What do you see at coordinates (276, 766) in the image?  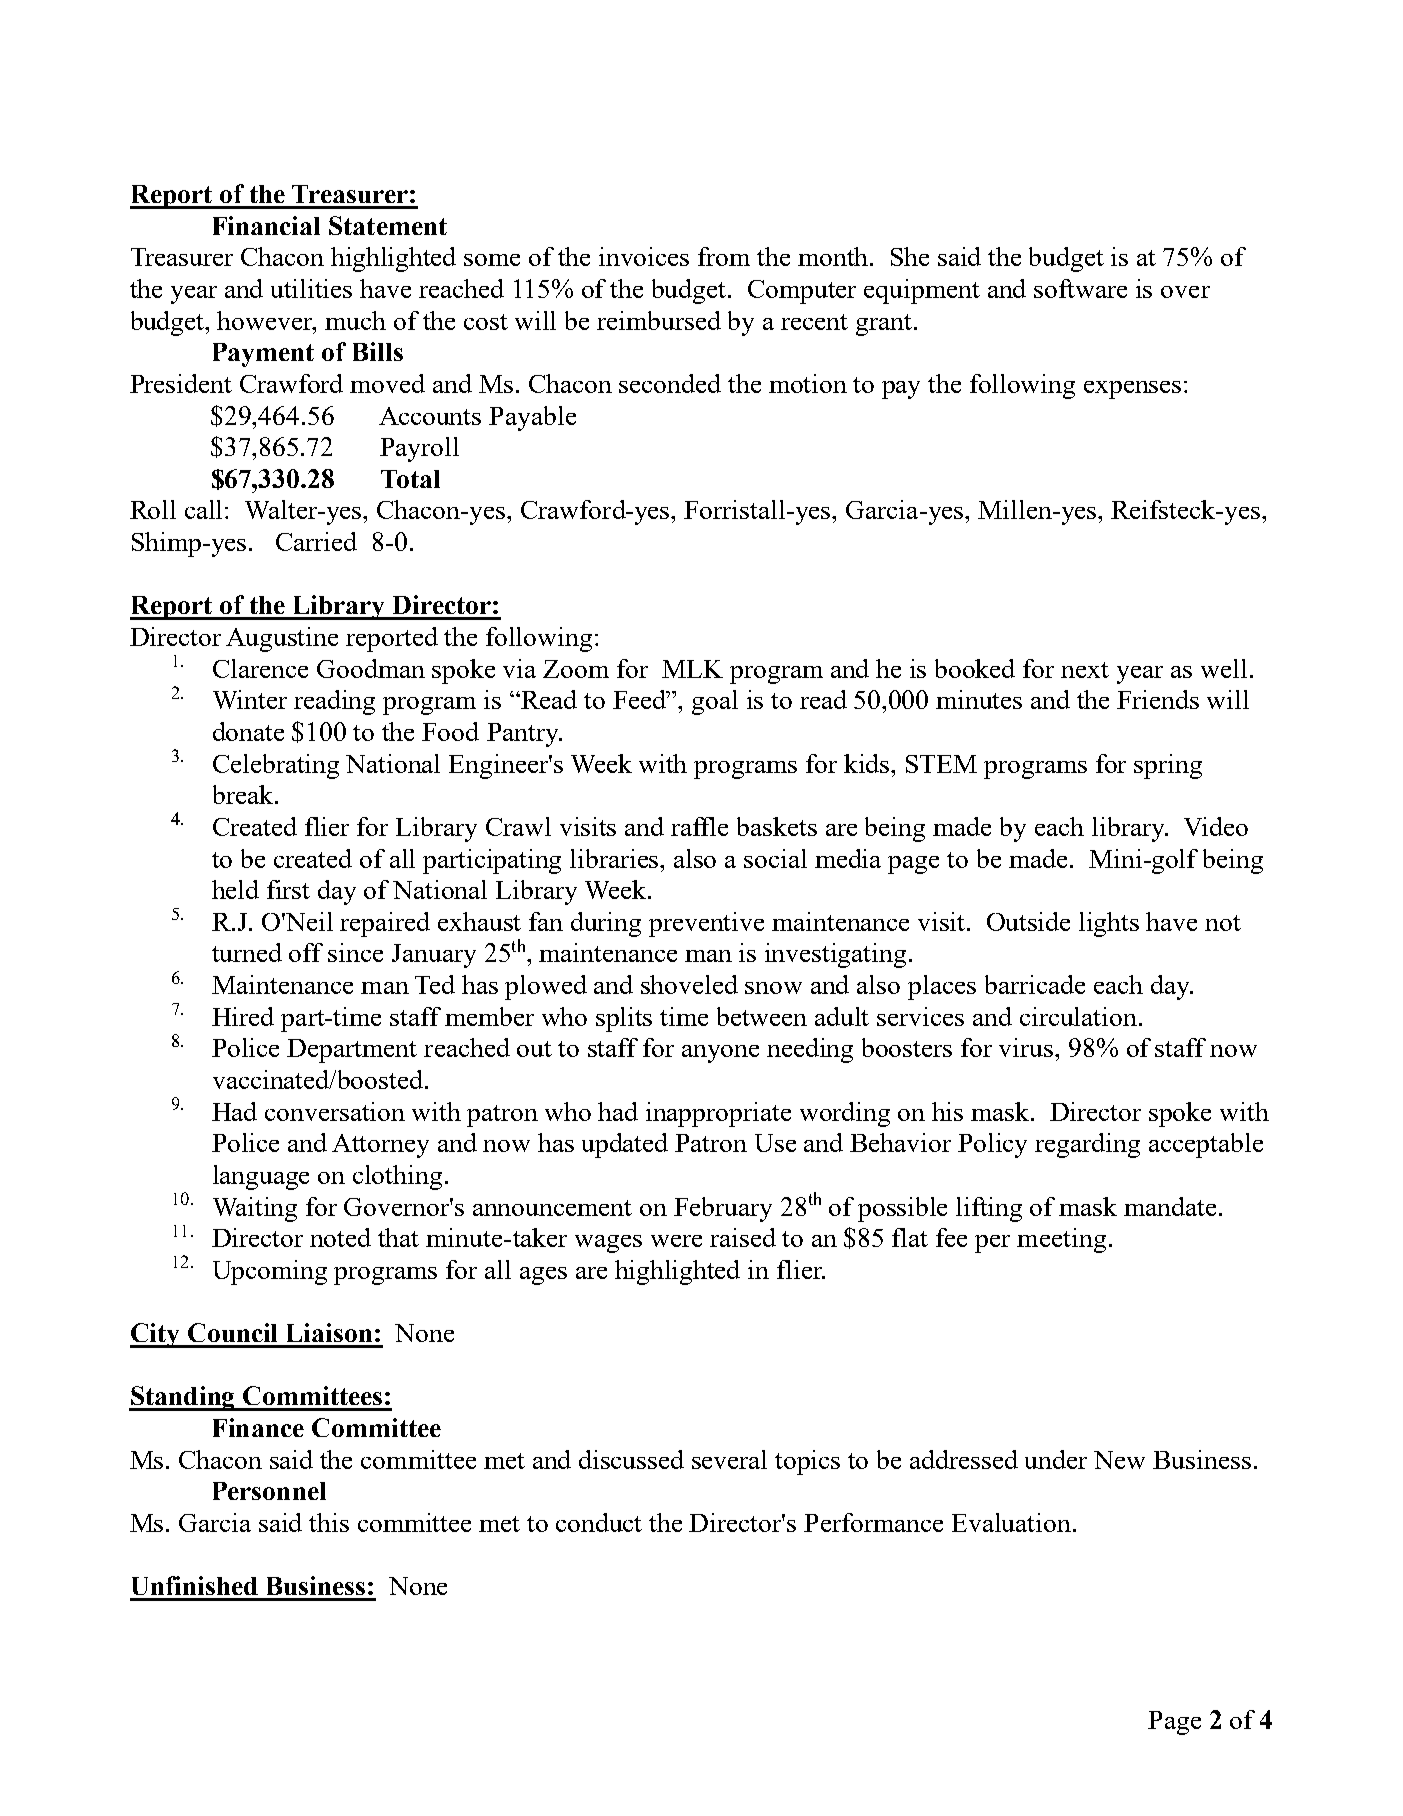 I see `Celebrating` at bounding box center [276, 766].
